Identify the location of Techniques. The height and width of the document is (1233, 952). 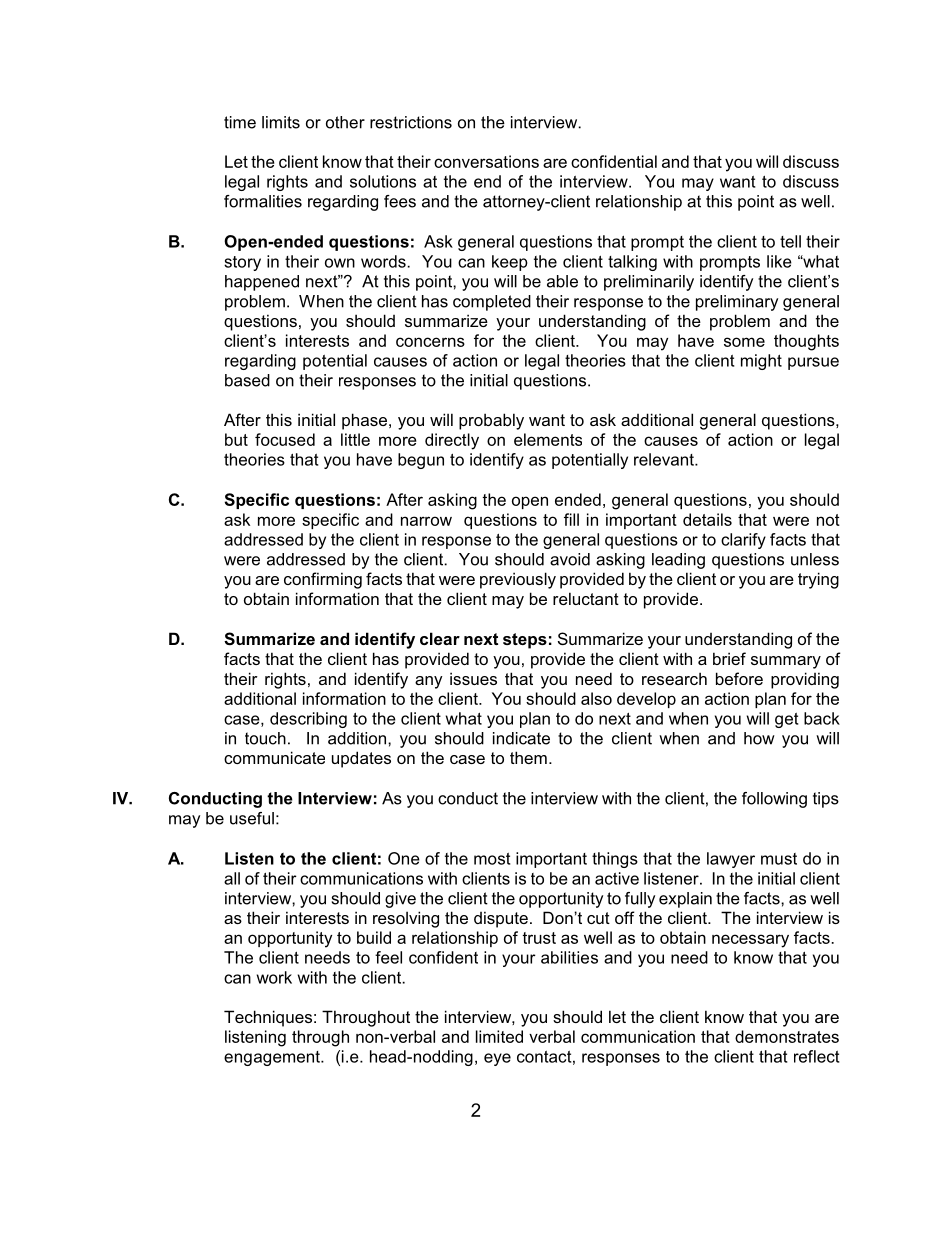
(268, 1018).
